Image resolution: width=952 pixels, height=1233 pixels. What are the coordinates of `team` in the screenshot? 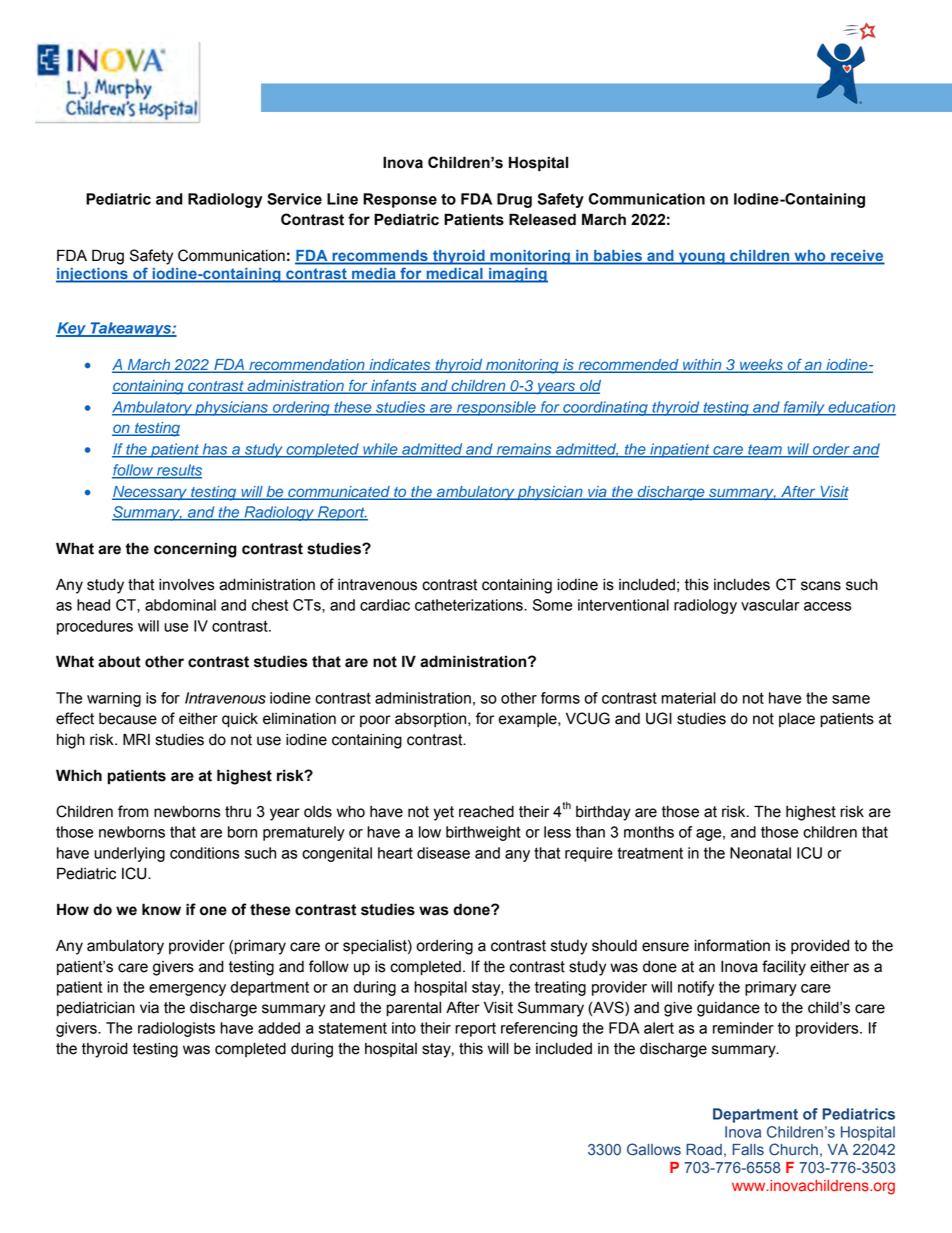 It's located at (765, 450).
